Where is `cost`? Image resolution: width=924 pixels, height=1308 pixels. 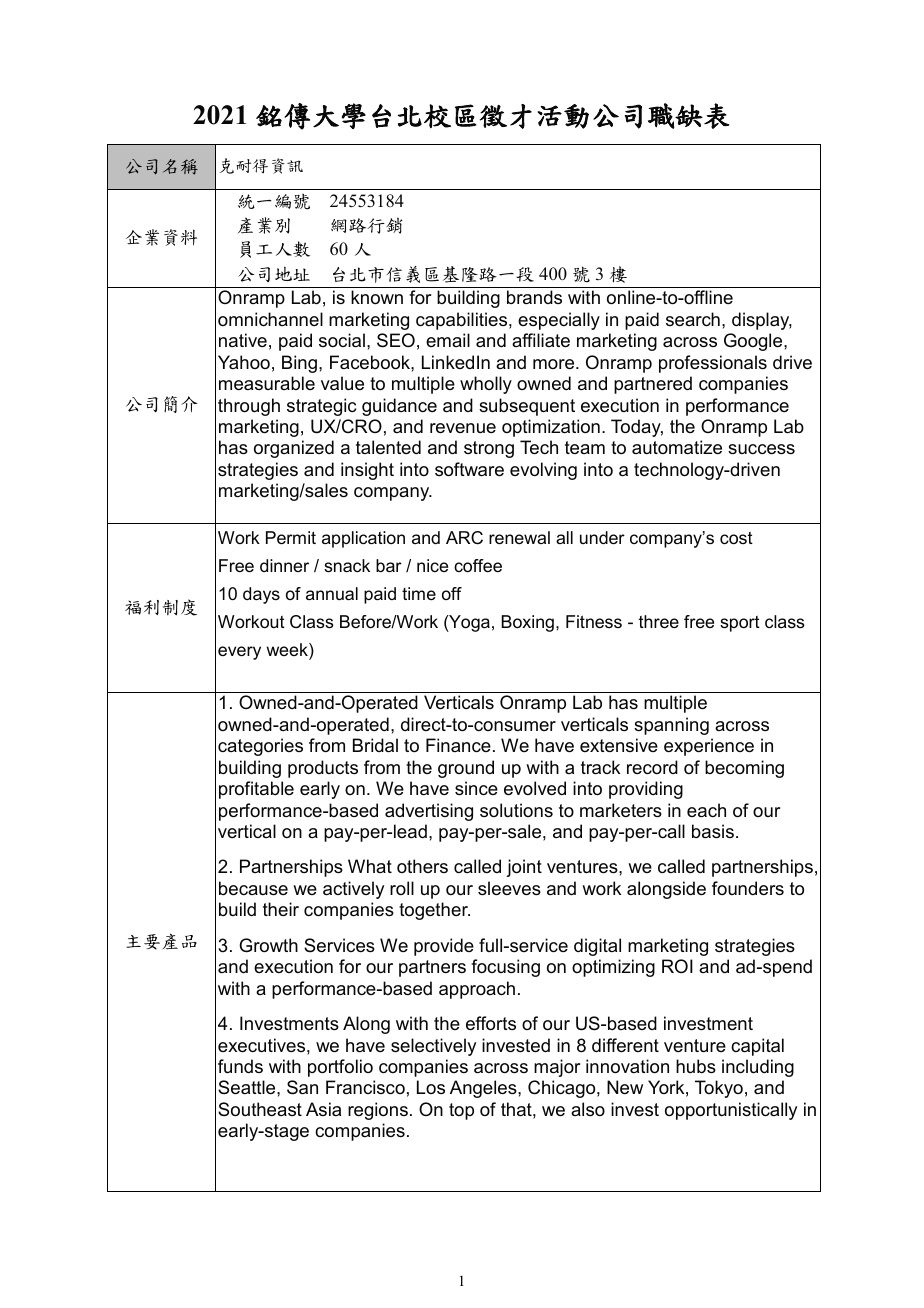
cost is located at coordinates (736, 538).
